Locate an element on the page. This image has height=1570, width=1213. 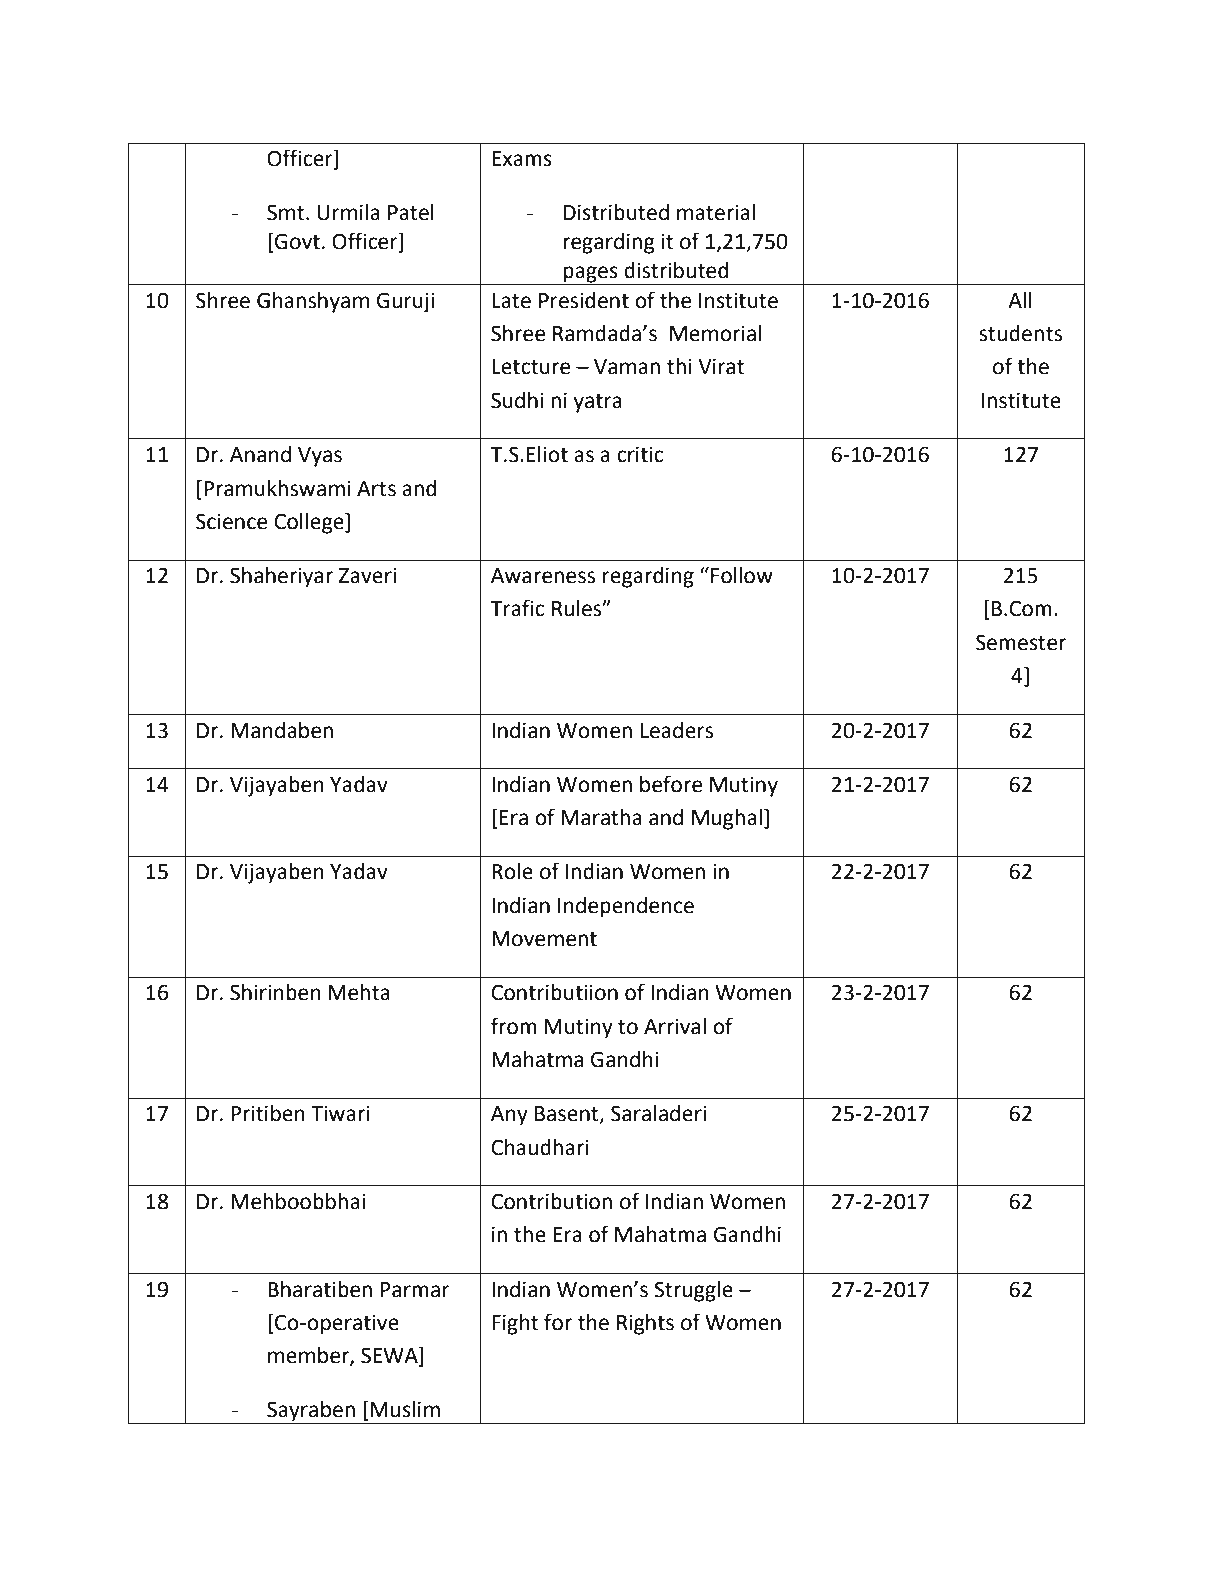
Science is located at coordinates (231, 521).
